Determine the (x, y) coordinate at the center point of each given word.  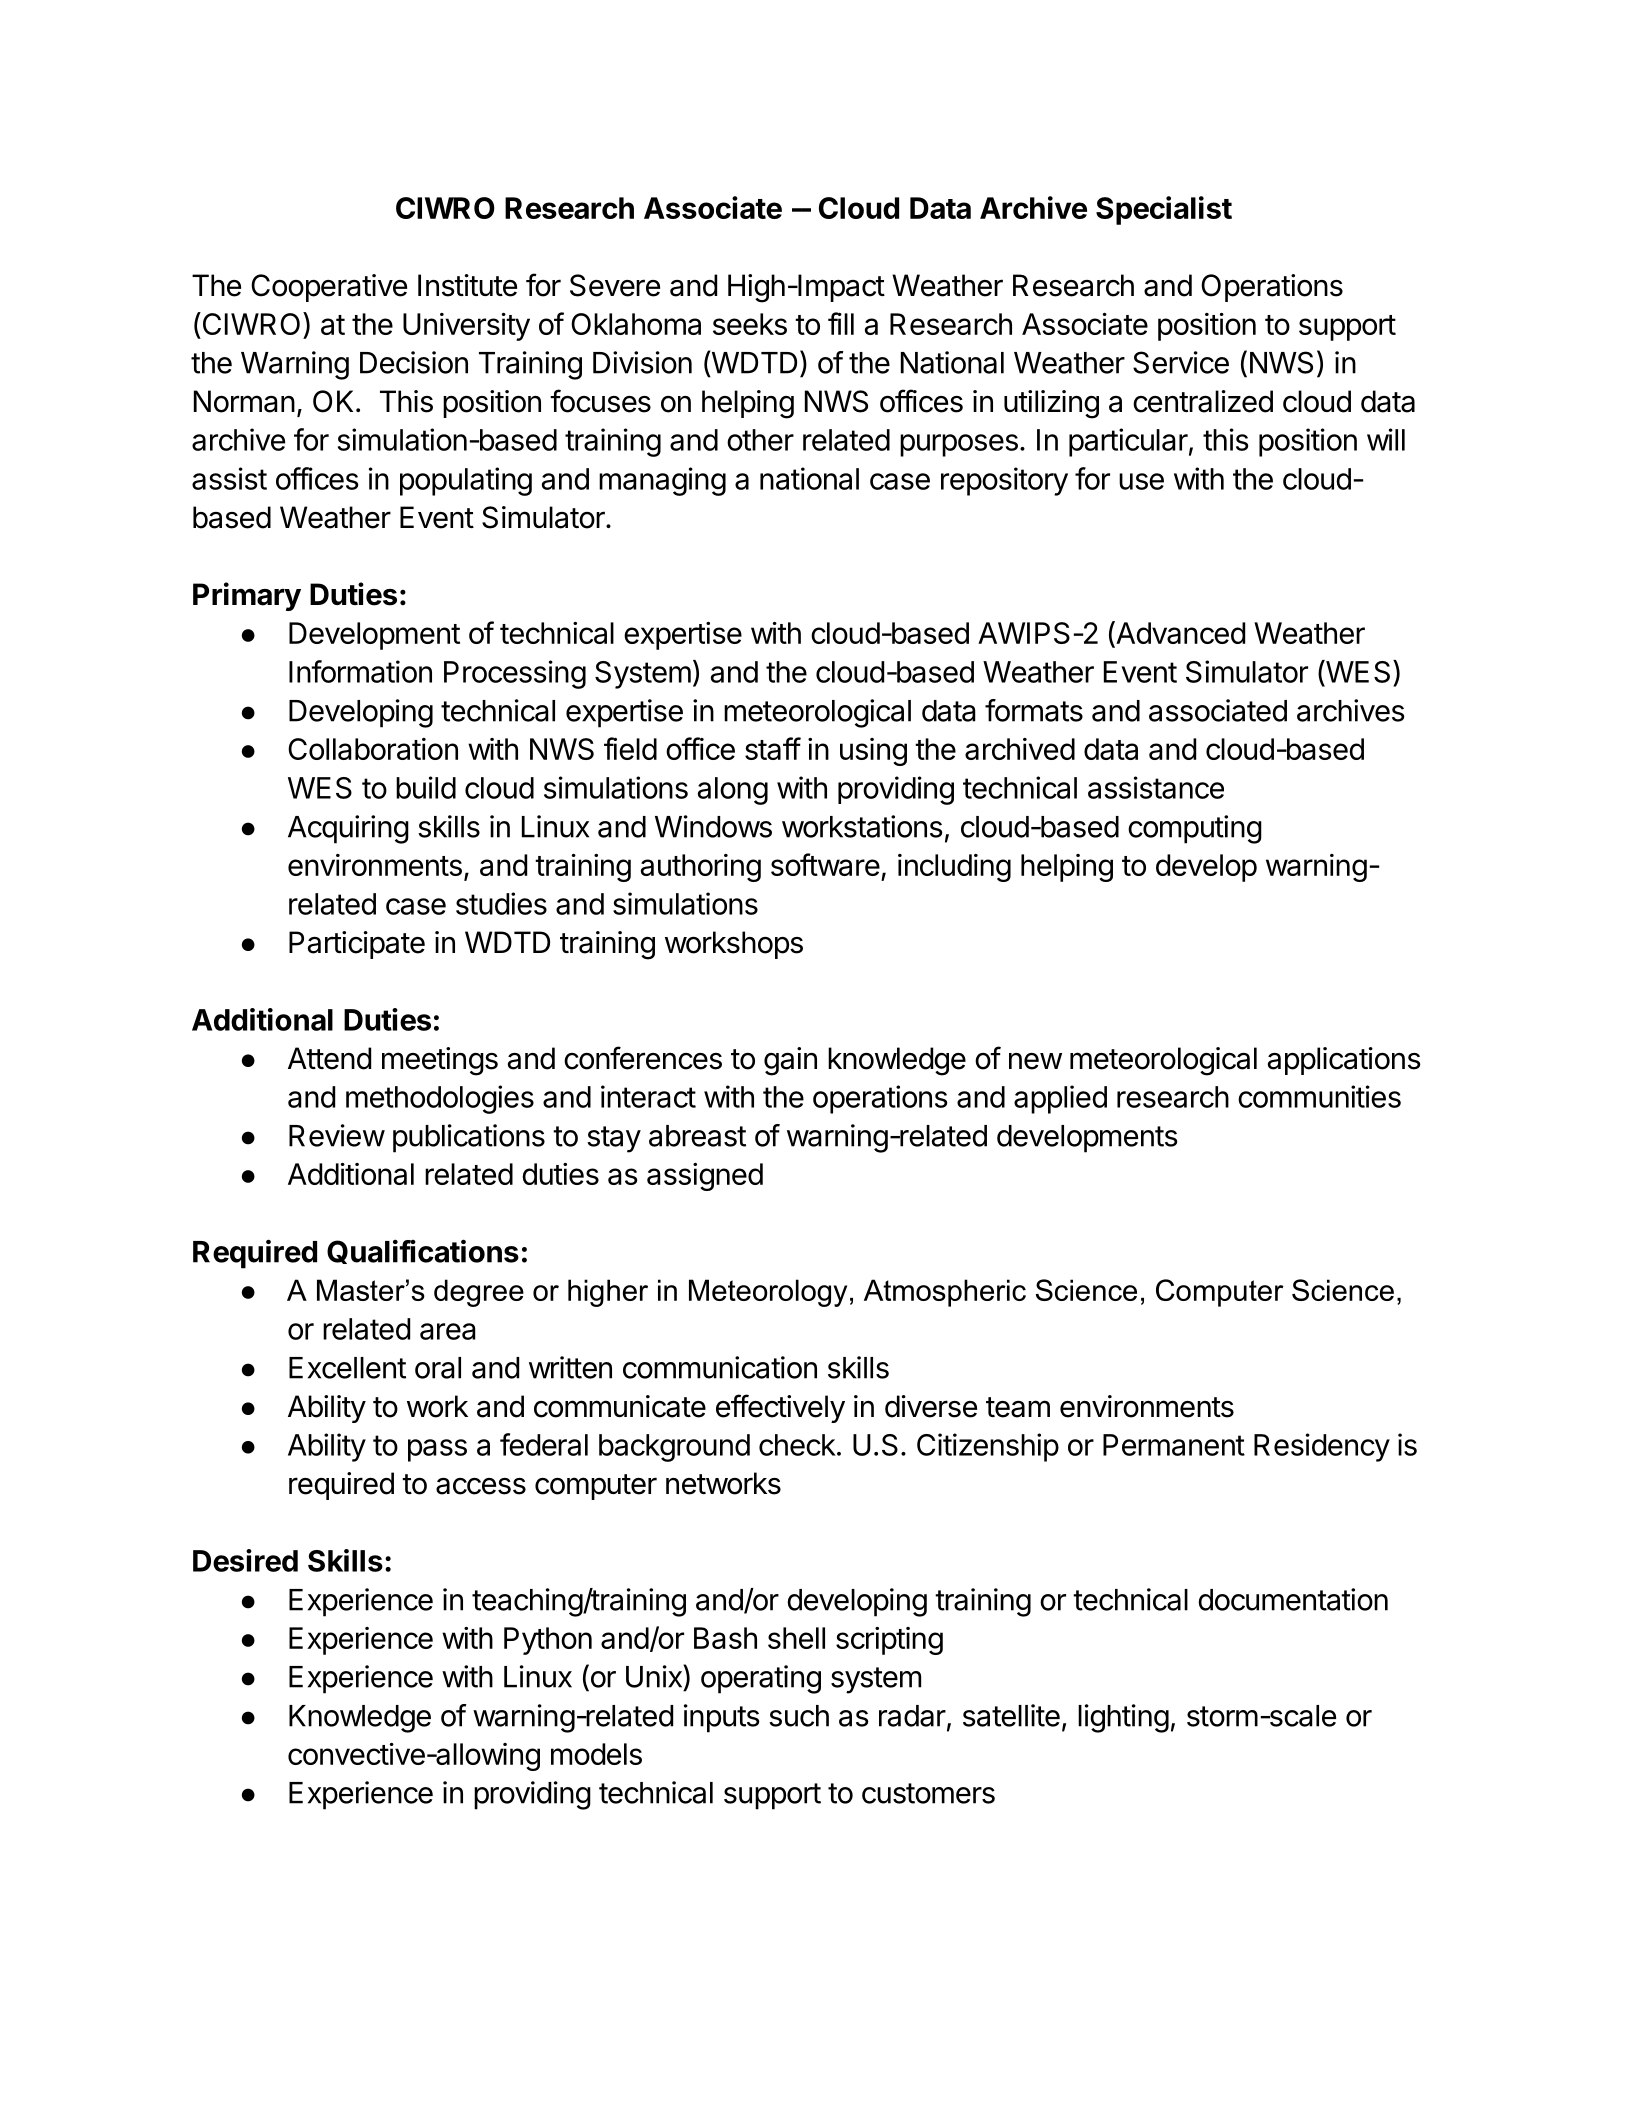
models (596, 1754)
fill (841, 323)
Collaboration (373, 749)
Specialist (1164, 210)
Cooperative (329, 288)
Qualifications (423, 1251)
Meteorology (768, 1293)
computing (1195, 829)
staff (773, 748)
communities (1319, 1096)
